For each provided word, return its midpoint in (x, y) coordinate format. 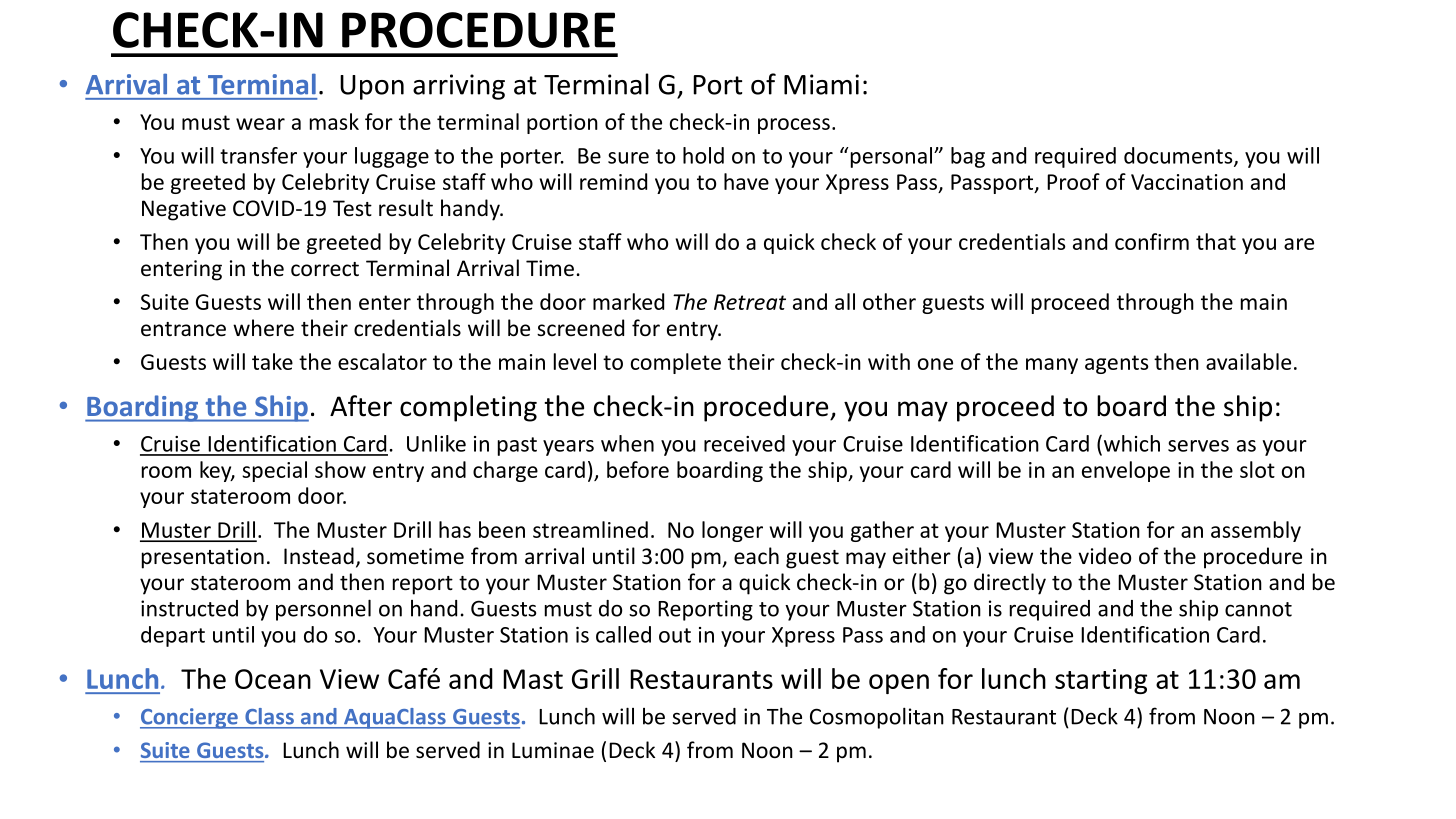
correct (325, 269)
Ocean (273, 679)
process (794, 126)
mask (334, 121)
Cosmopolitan (877, 718)
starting (1101, 681)
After (361, 406)
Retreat (750, 302)
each (756, 555)
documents (1179, 156)
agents (1117, 364)
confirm (1152, 241)
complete (676, 363)
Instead (319, 556)
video (1104, 556)
